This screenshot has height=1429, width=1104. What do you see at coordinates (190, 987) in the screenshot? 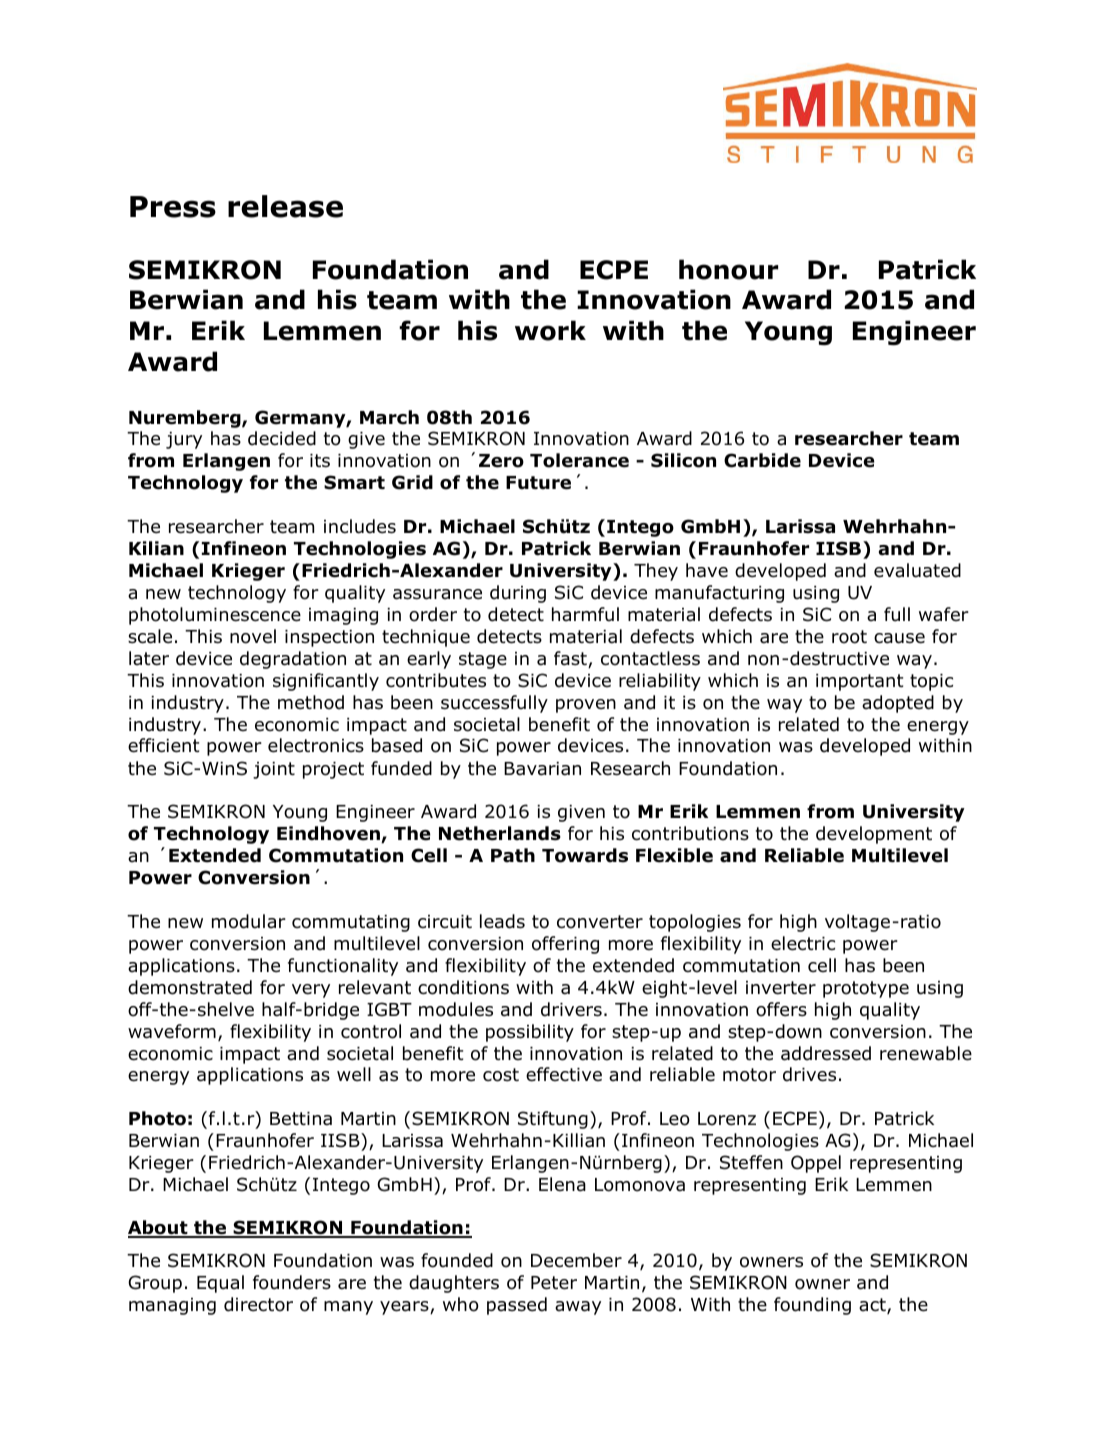
I see `demonstrated` at bounding box center [190, 987].
